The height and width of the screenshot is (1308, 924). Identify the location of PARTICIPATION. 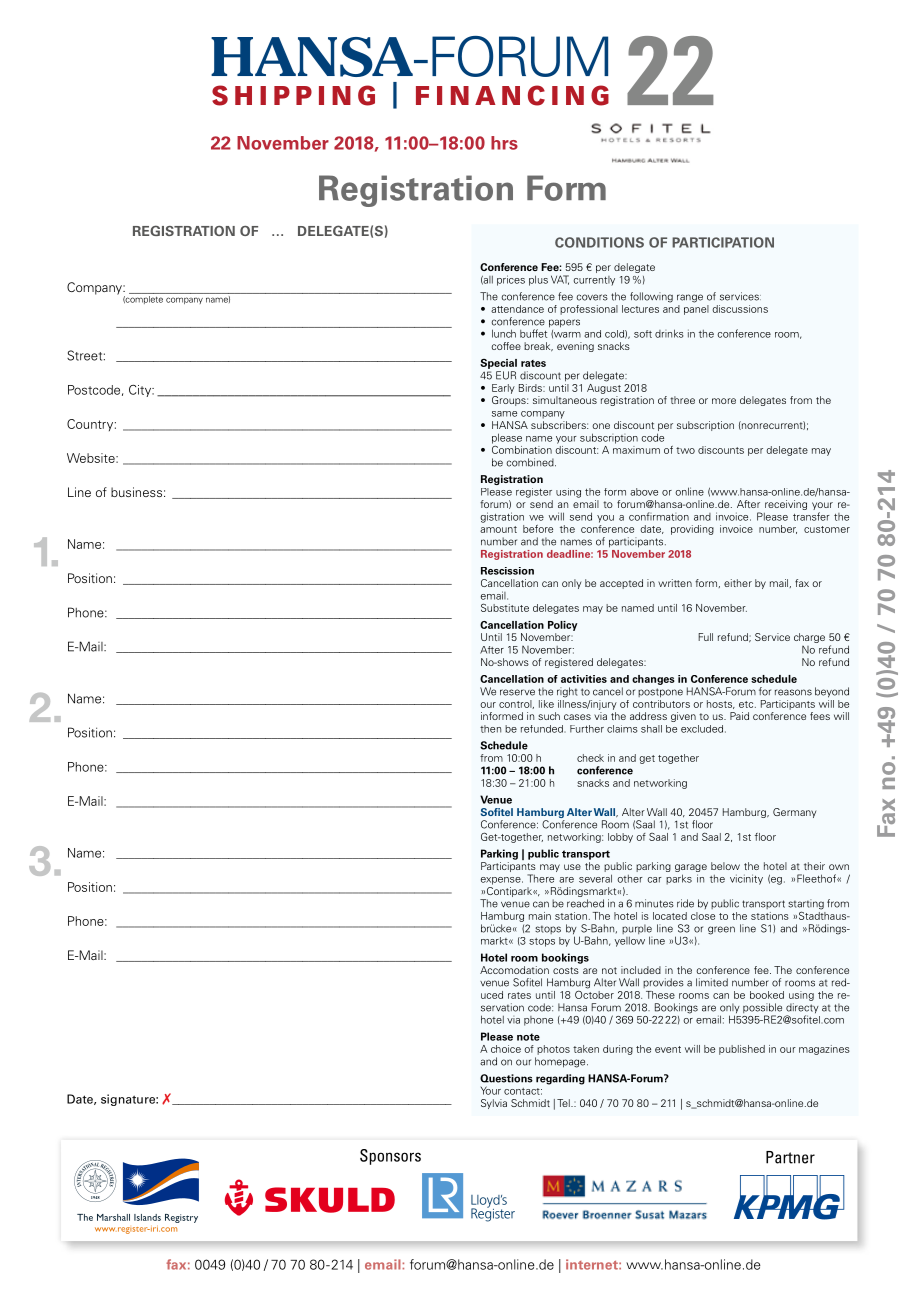
(723, 242).
